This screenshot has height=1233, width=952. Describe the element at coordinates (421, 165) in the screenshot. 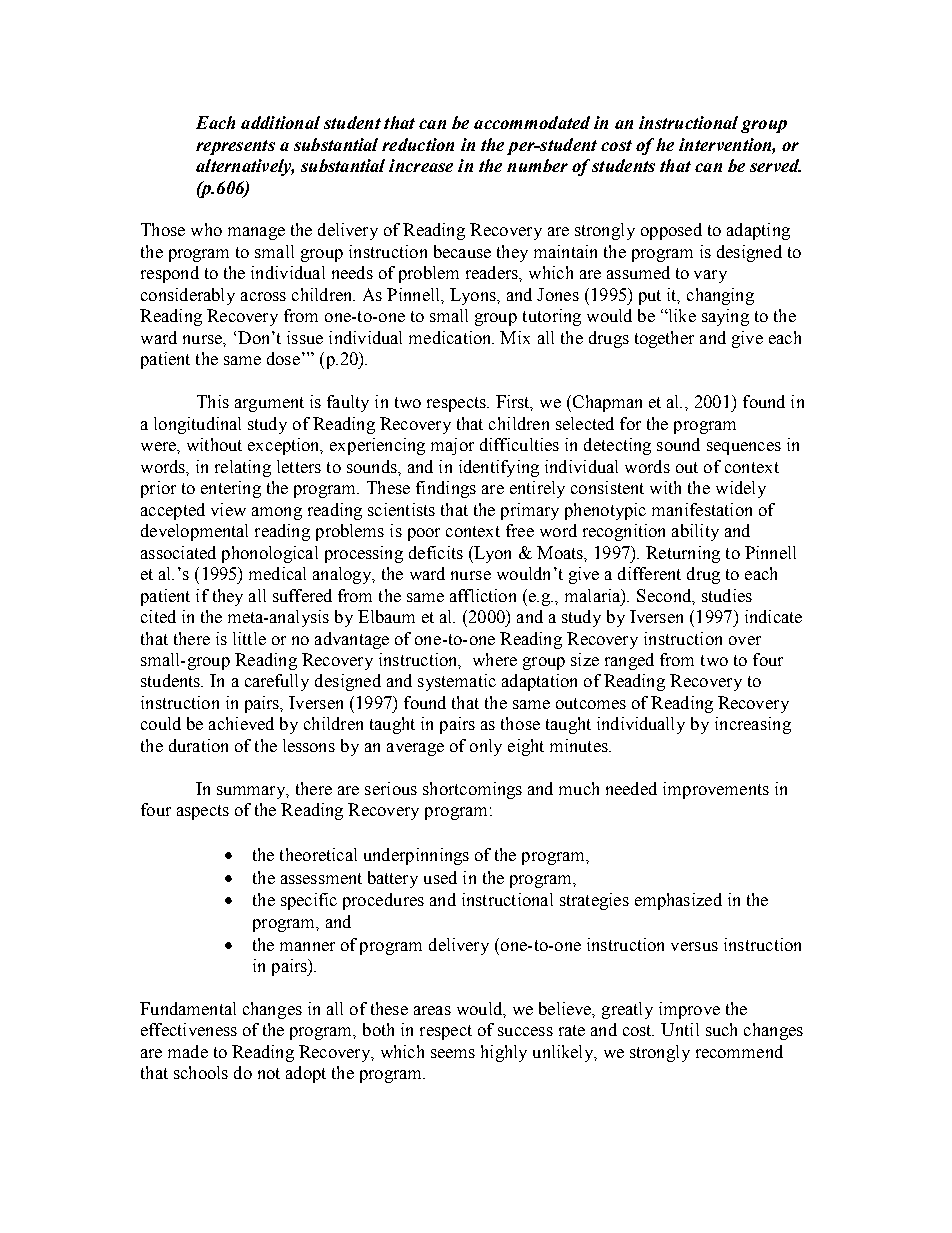

I see `increase` at that location.
